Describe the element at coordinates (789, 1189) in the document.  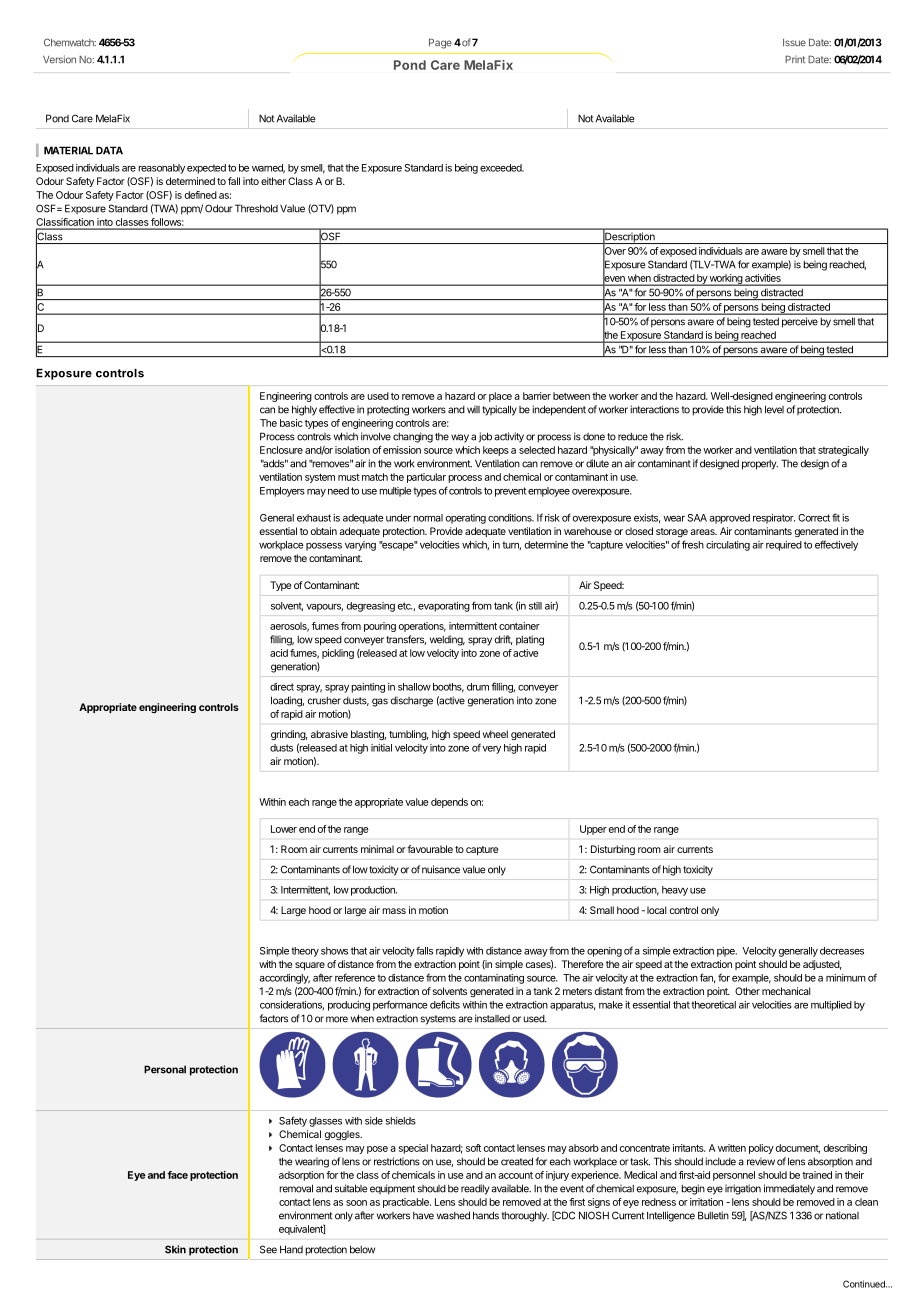
I see `immediately` at that location.
